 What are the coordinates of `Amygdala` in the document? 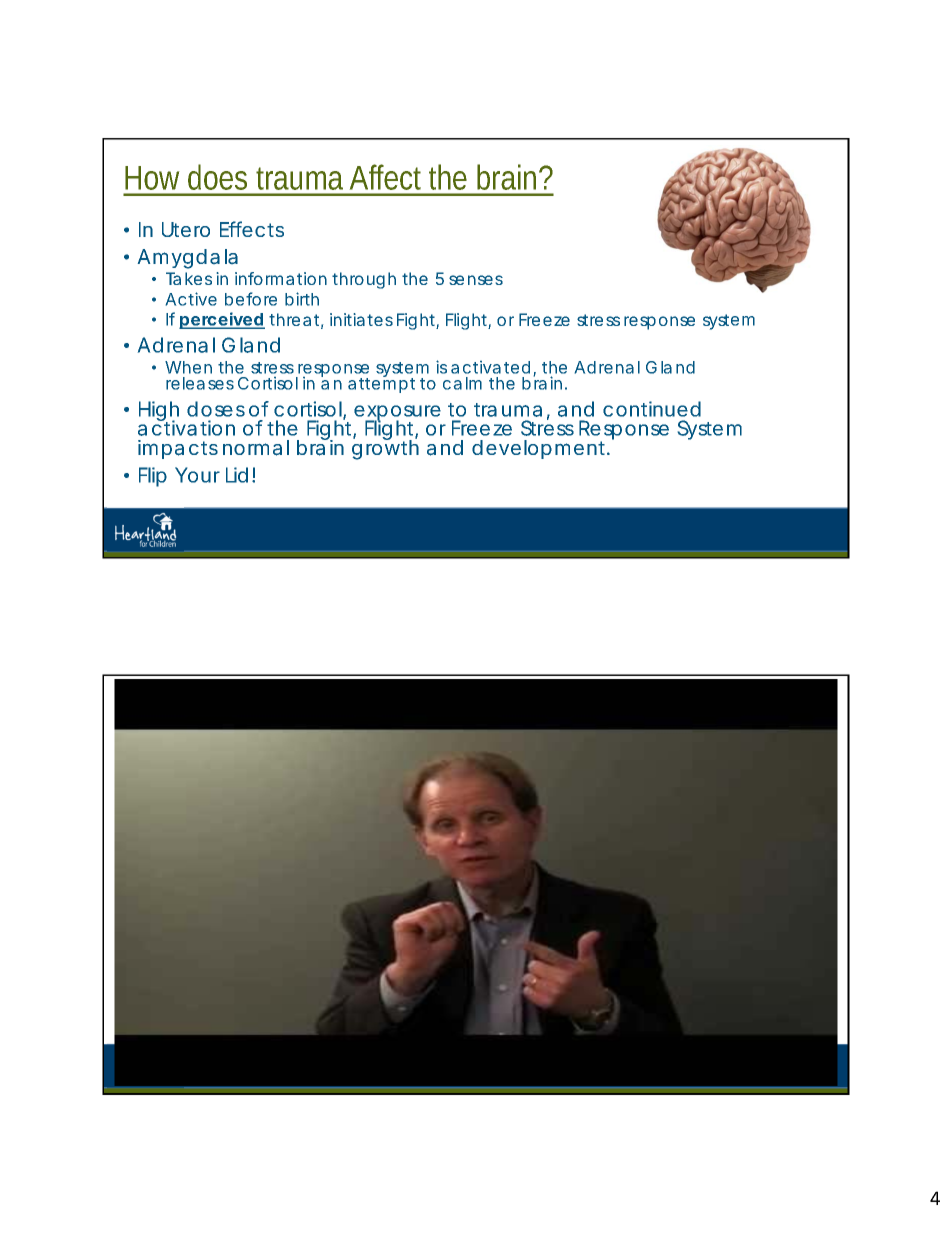 It's located at (188, 259).
